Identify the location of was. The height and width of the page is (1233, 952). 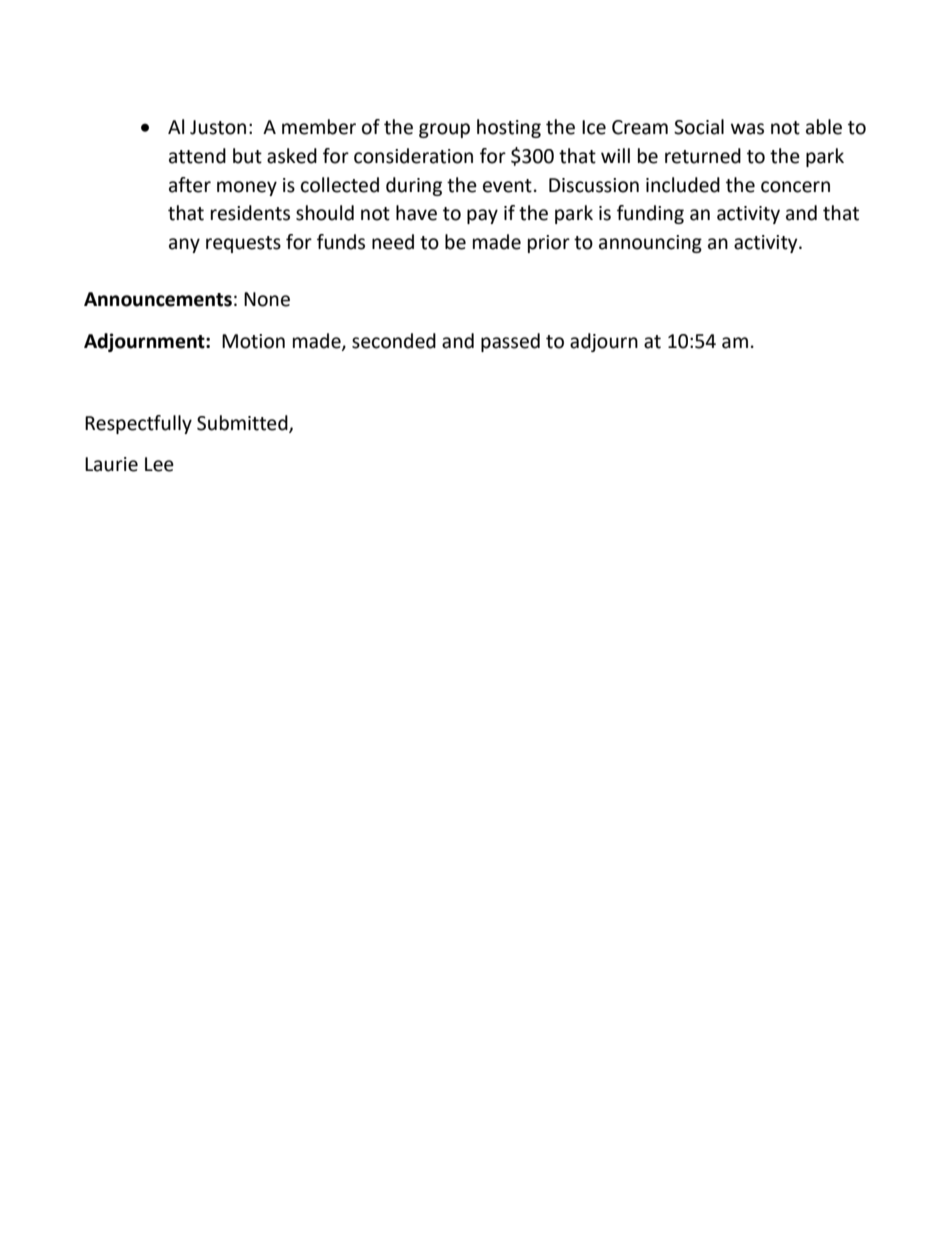
(747, 129).
